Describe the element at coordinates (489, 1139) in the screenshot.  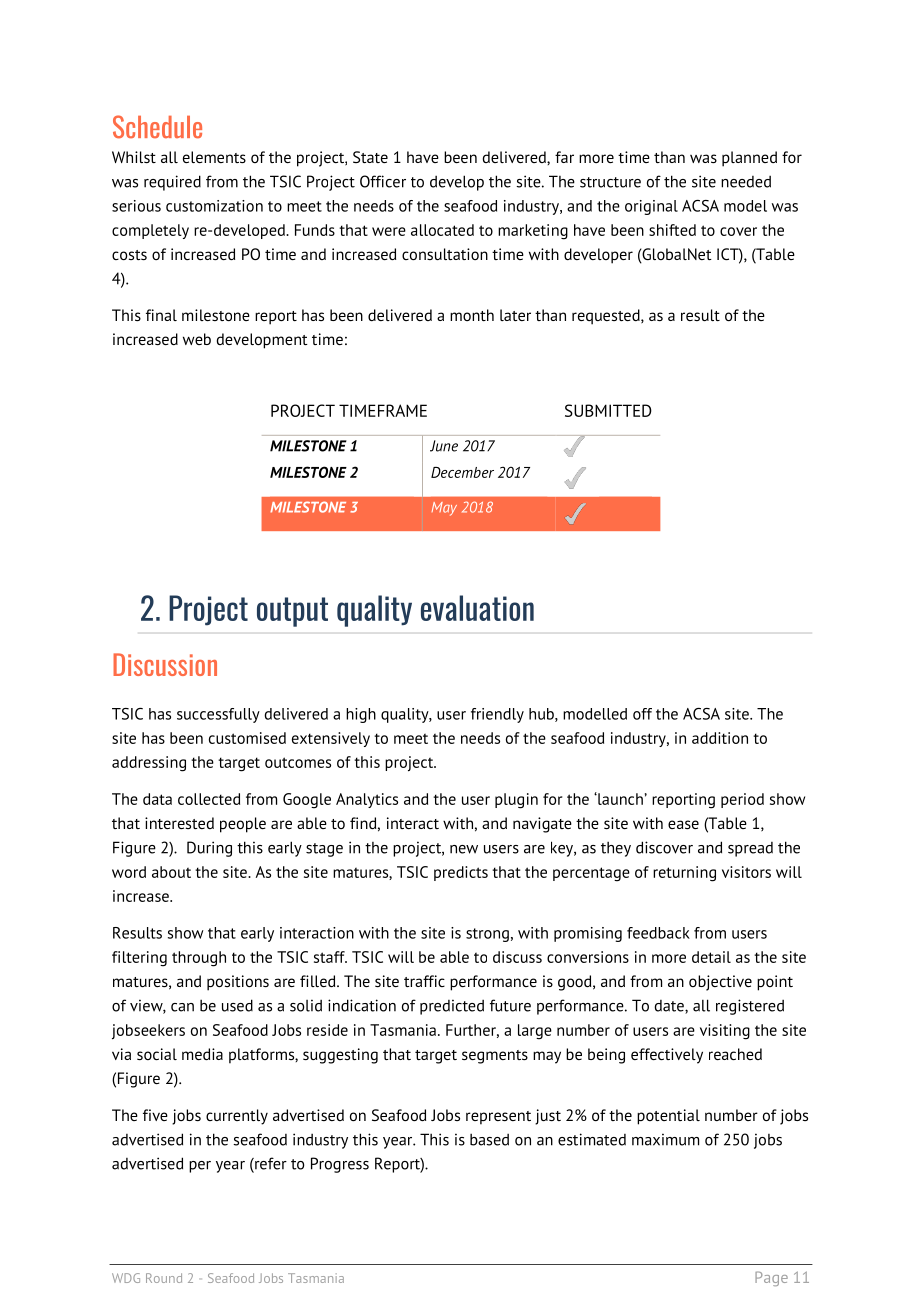
I see `based` at that location.
